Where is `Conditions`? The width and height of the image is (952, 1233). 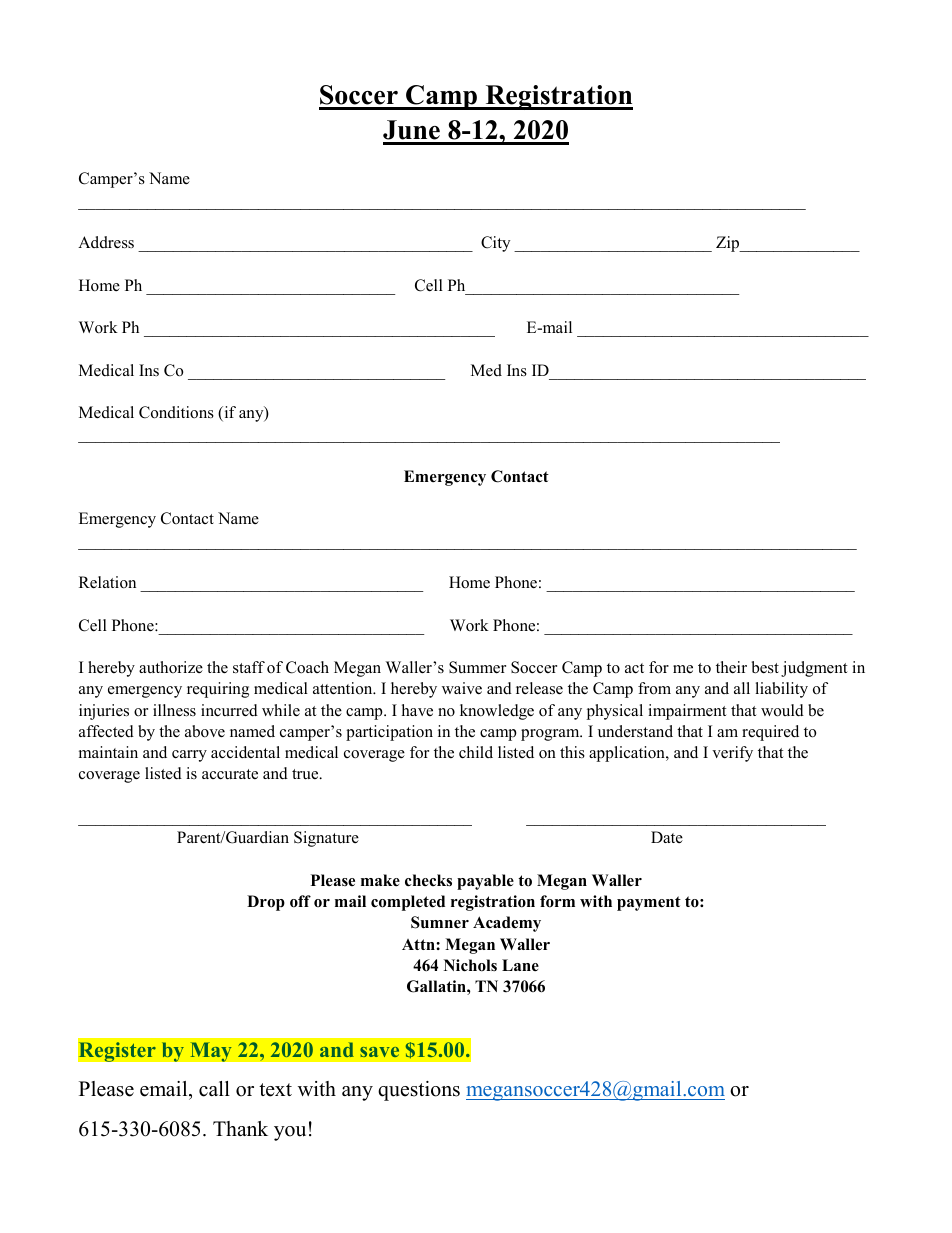
Conditions is located at coordinates (176, 412).
